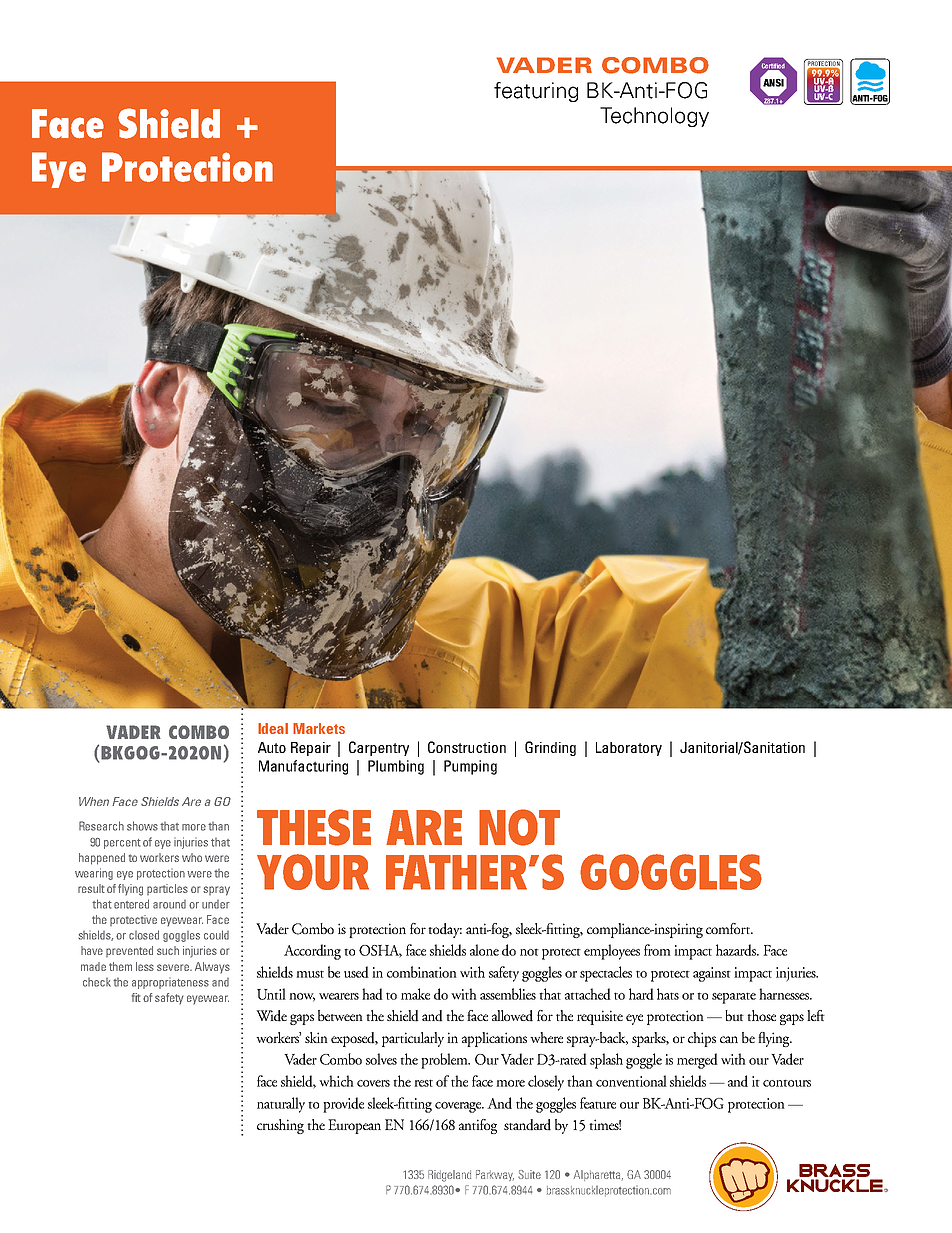  I want to click on Pumping, so click(470, 767).
